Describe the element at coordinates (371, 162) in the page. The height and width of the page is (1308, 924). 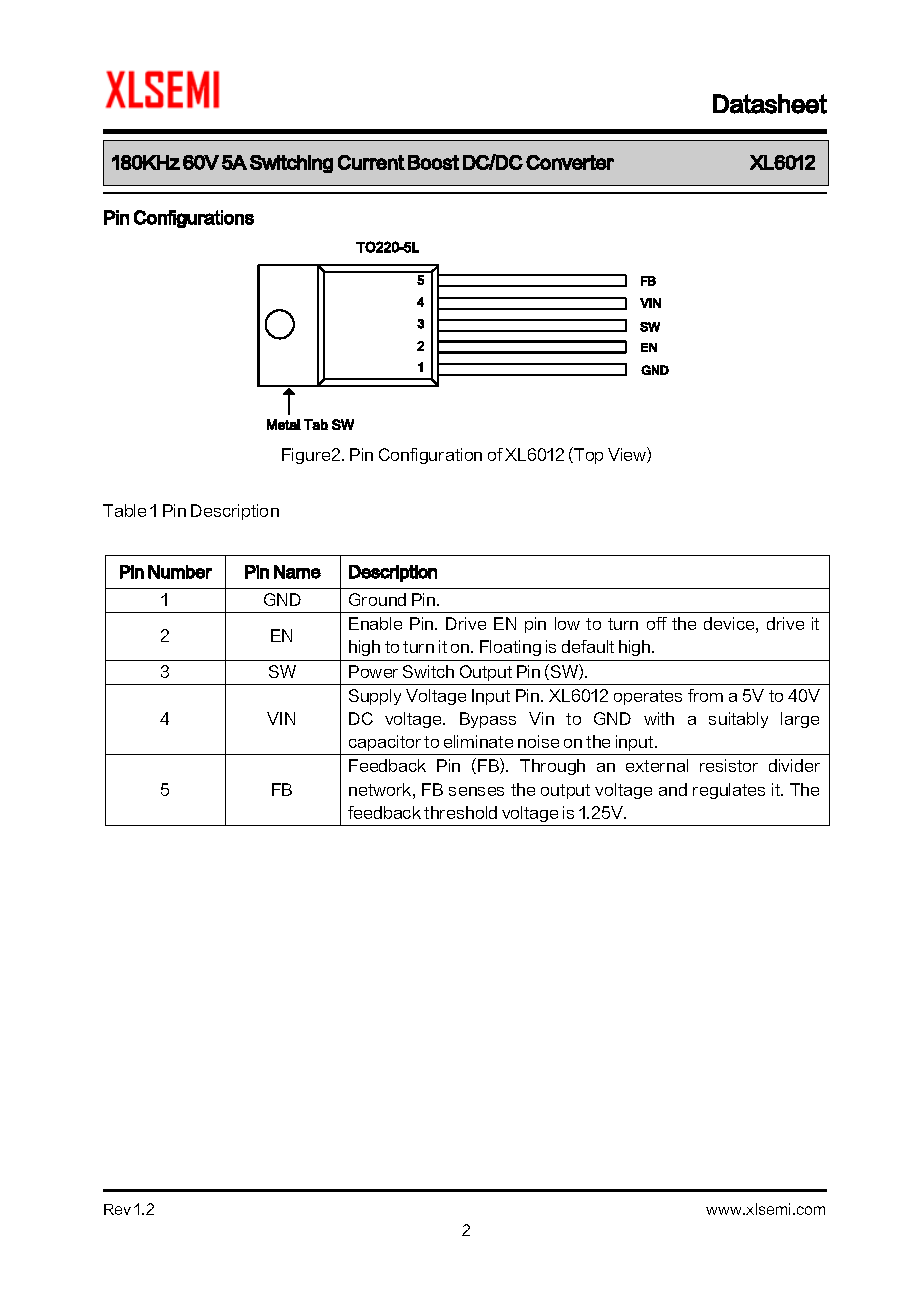
I see `Current` at that location.
